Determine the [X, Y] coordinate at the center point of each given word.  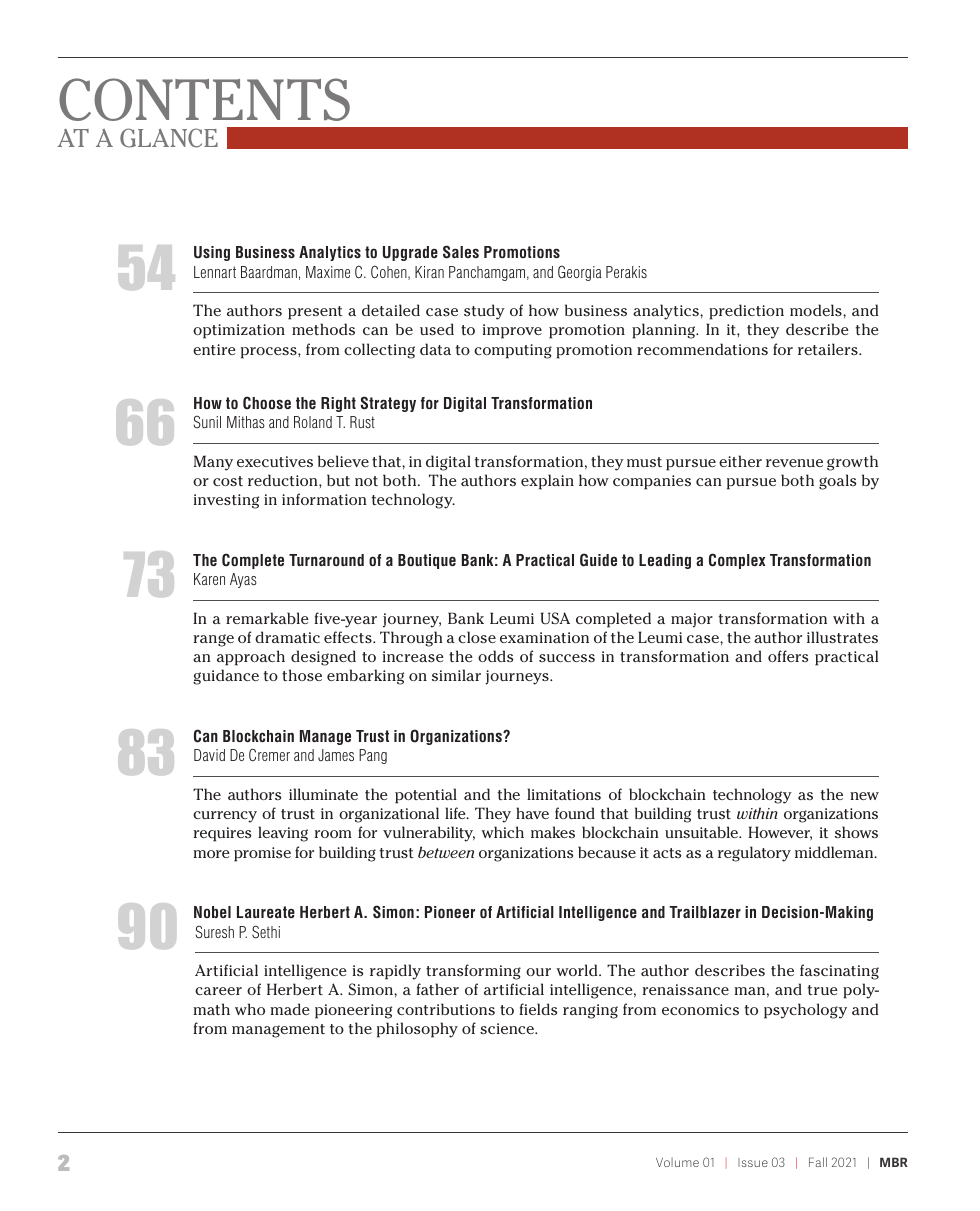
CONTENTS [204, 99]
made [290, 1009]
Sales [461, 252]
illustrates [842, 637]
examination [544, 637]
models [817, 310]
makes [553, 832]
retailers [829, 349]
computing [513, 351]
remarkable [267, 618]
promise [262, 854]
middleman [835, 852]
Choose [267, 403]
